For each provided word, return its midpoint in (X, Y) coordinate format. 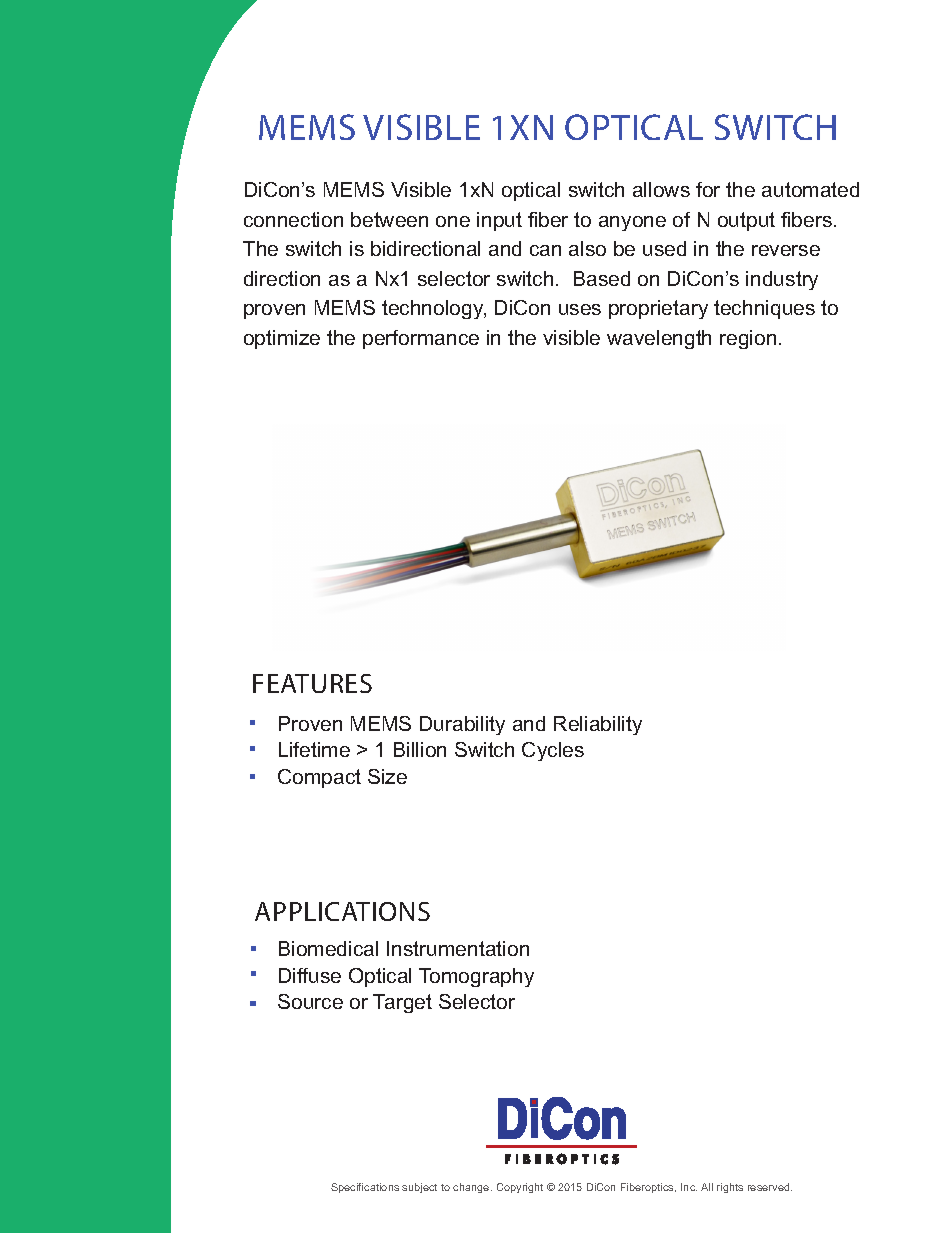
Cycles (553, 751)
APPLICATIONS (342, 911)
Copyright (520, 1188)
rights (730, 1188)
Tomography (476, 977)
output (746, 221)
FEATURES (312, 683)
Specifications (365, 1188)
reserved (770, 1187)
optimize (282, 339)
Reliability (598, 725)
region (748, 339)
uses (580, 309)
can (545, 250)
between (389, 219)
